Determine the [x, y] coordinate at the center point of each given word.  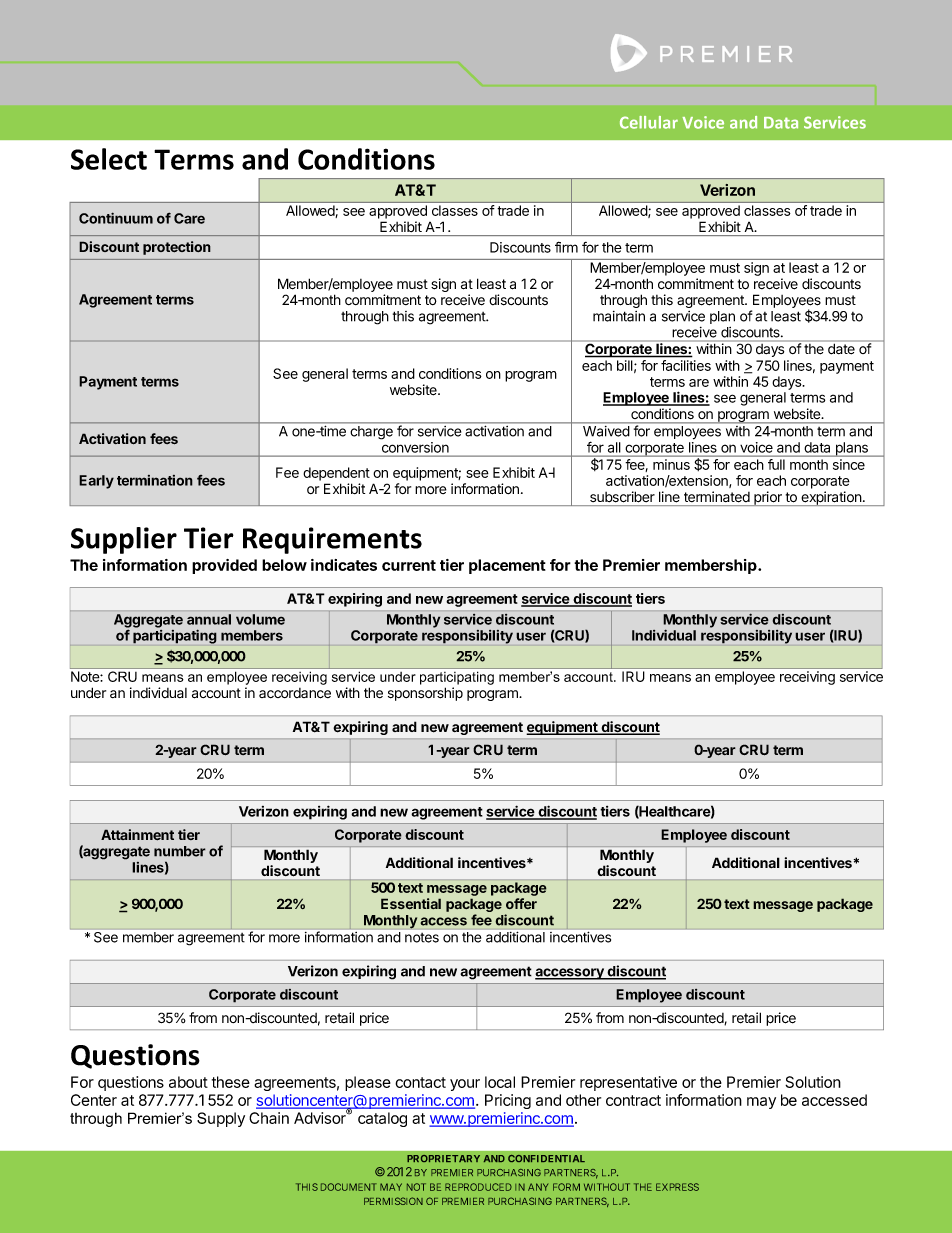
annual [209, 619]
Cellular [649, 122]
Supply [221, 1119]
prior [768, 498]
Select [109, 159]
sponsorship [425, 694]
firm [566, 247]
